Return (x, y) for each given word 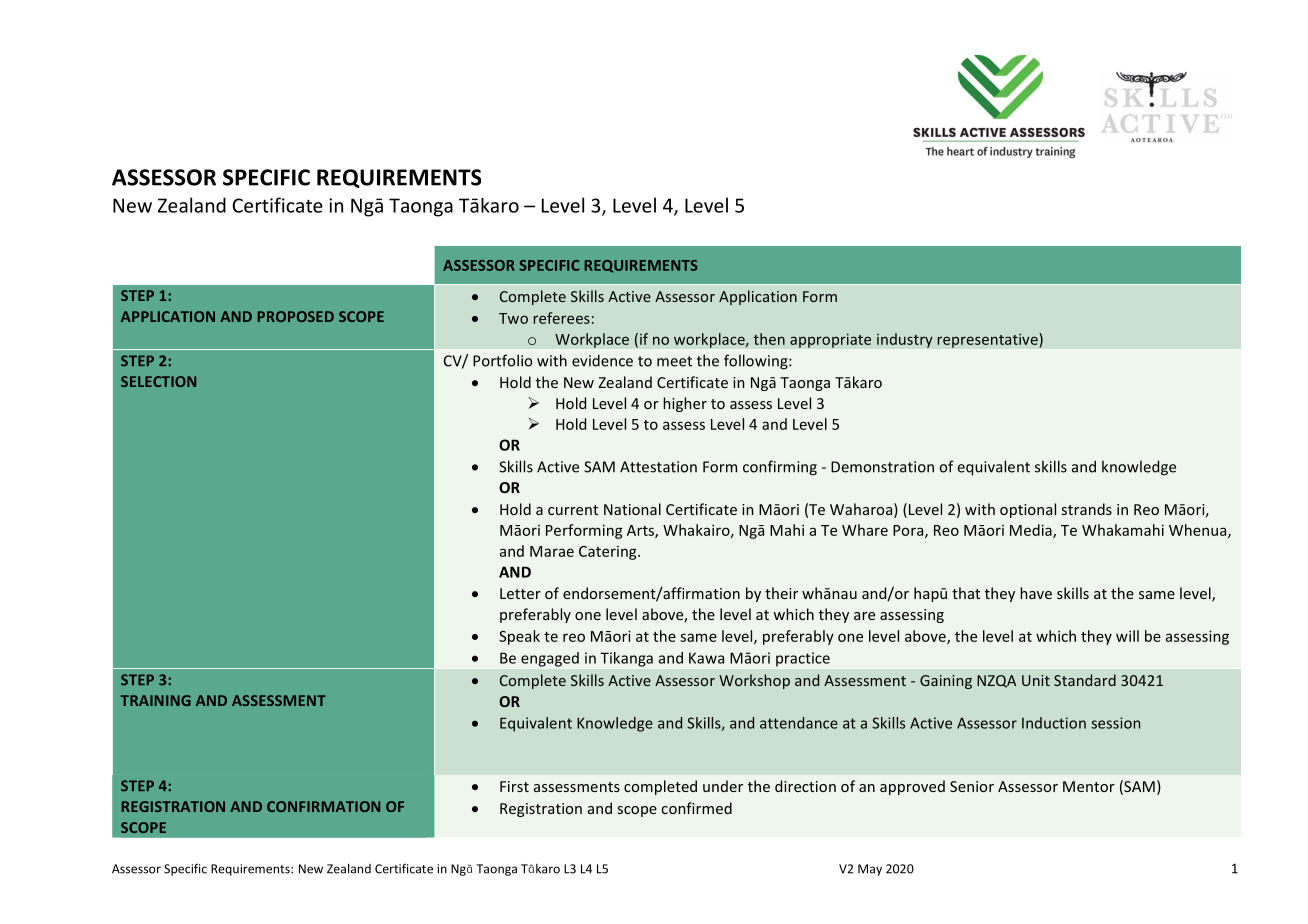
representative (988, 340)
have (1036, 593)
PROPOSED (296, 316)
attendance (799, 723)
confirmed (696, 808)
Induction (1054, 723)
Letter (520, 593)
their (781, 593)
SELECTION (158, 381)
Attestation (658, 467)
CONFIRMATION (323, 806)
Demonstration (882, 467)
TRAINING (155, 700)
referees (561, 318)
